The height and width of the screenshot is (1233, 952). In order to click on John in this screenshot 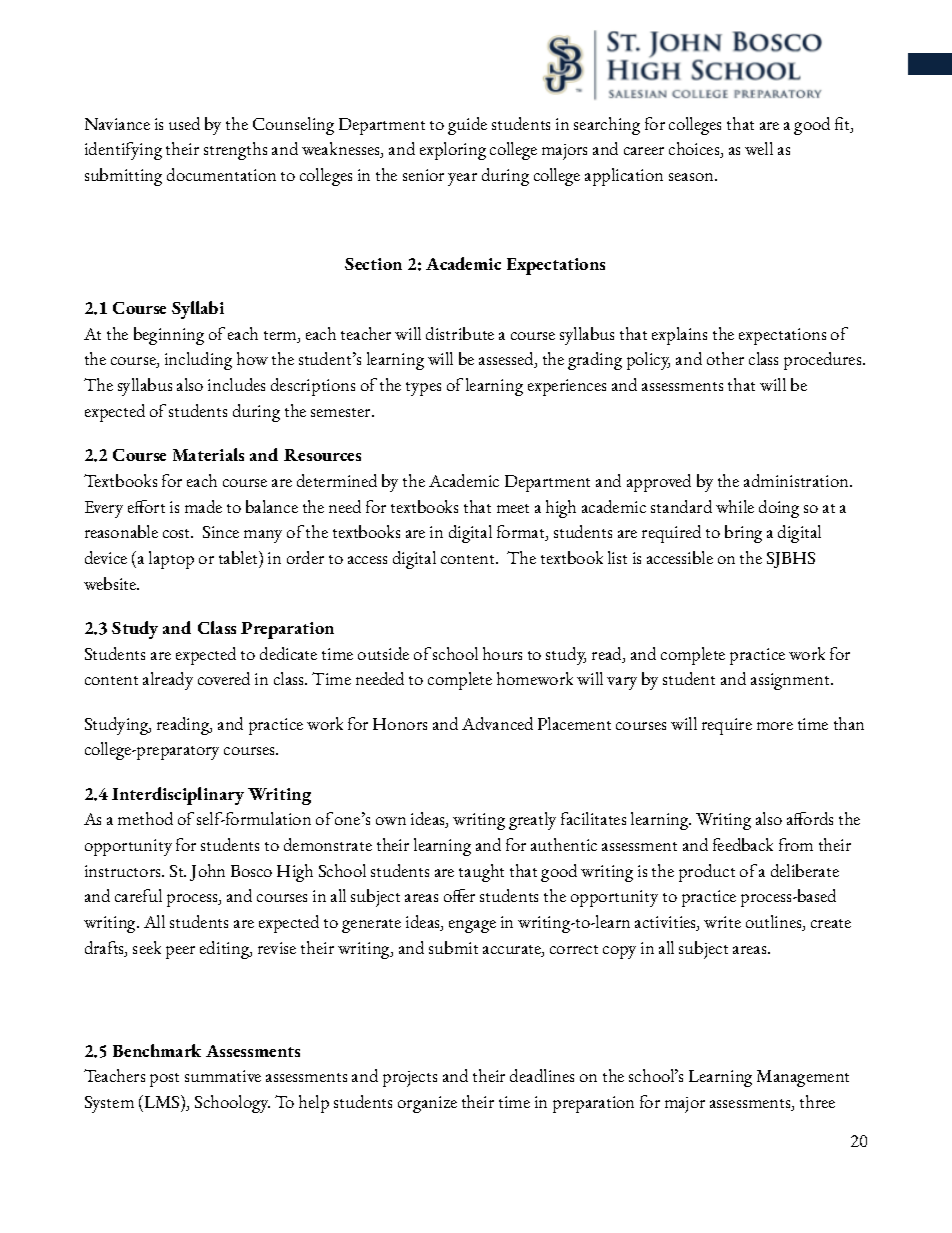, I will do `click(207, 872)`.
